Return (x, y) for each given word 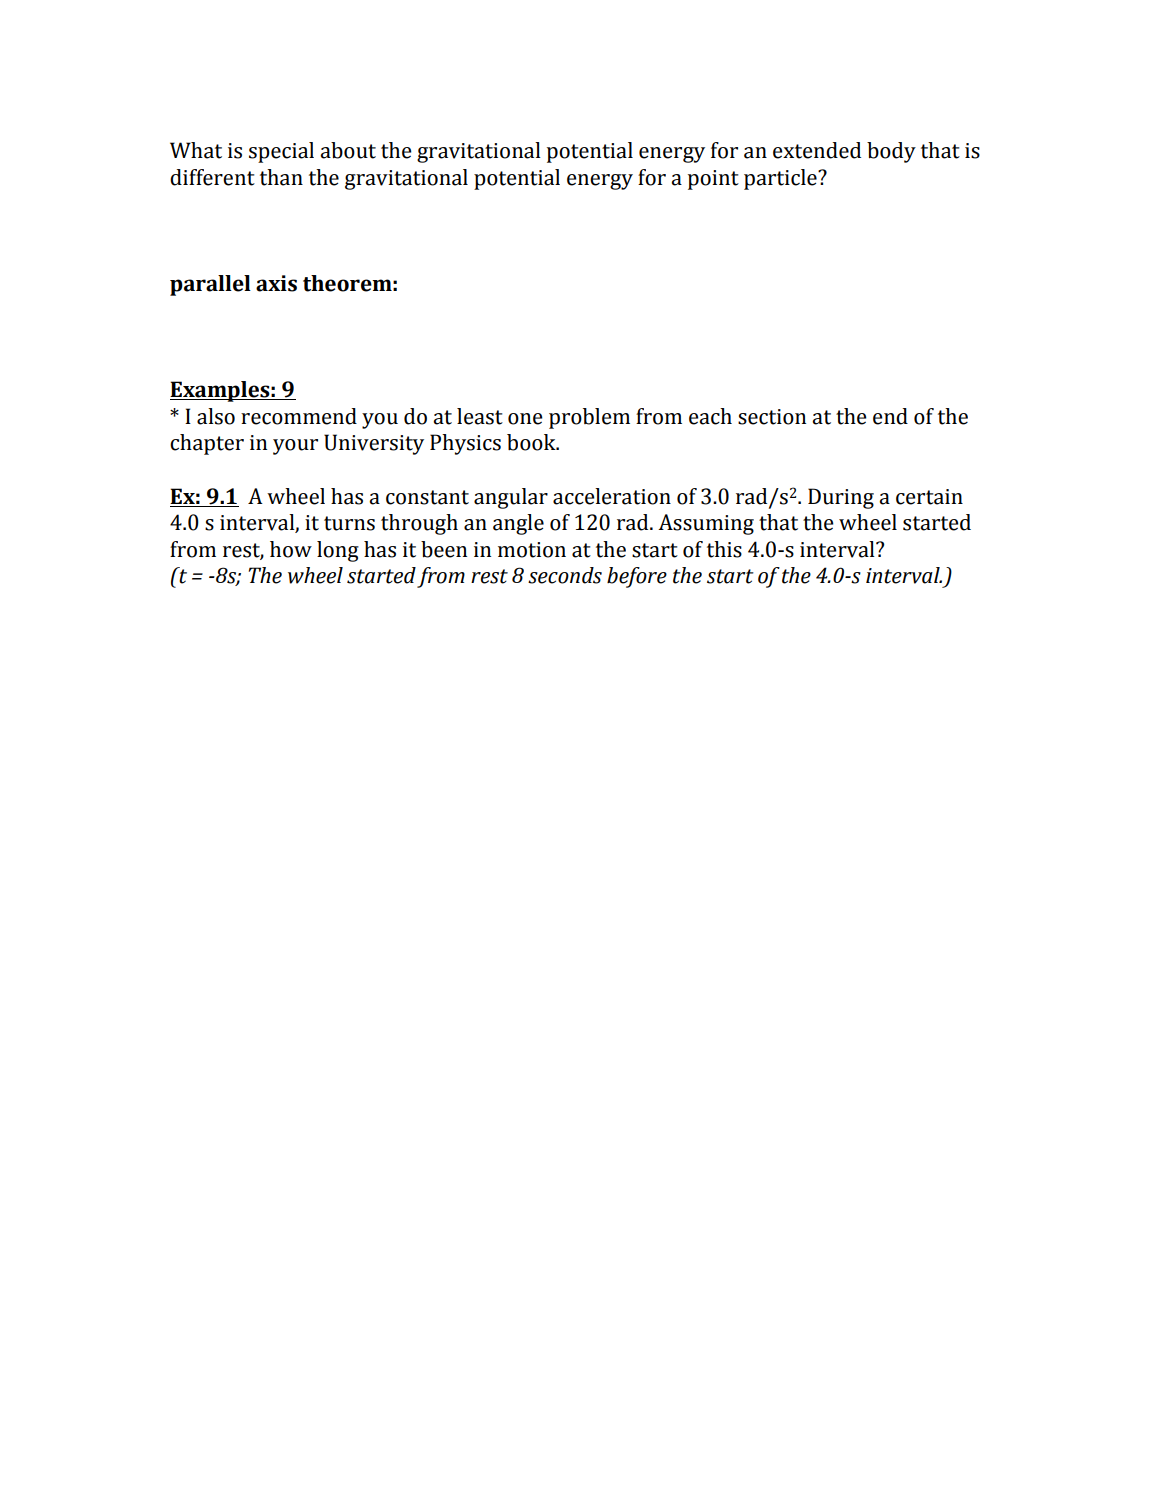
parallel (210, 285)
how (291, 549)
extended (817, 150)
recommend (299, 416)
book (532, 442)
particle (781, 179)
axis (276, 283)
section (772, 417)
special (281, 152)
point (713, 180)
